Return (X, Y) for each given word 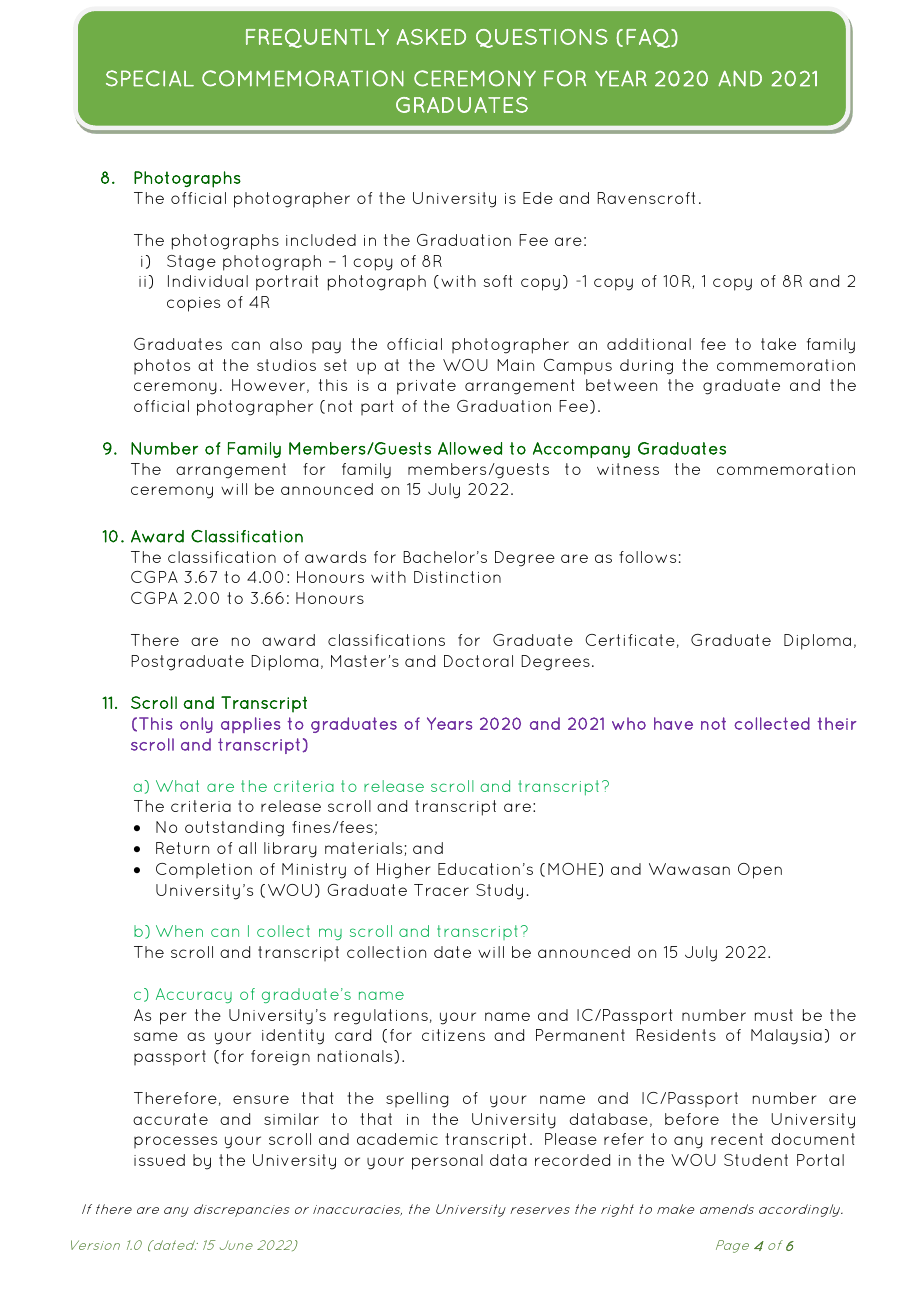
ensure (261, 1099)
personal (447, 1162)
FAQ (649, 38)
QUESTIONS (542, 38)
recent (737, 1139)
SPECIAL (150, 78)
